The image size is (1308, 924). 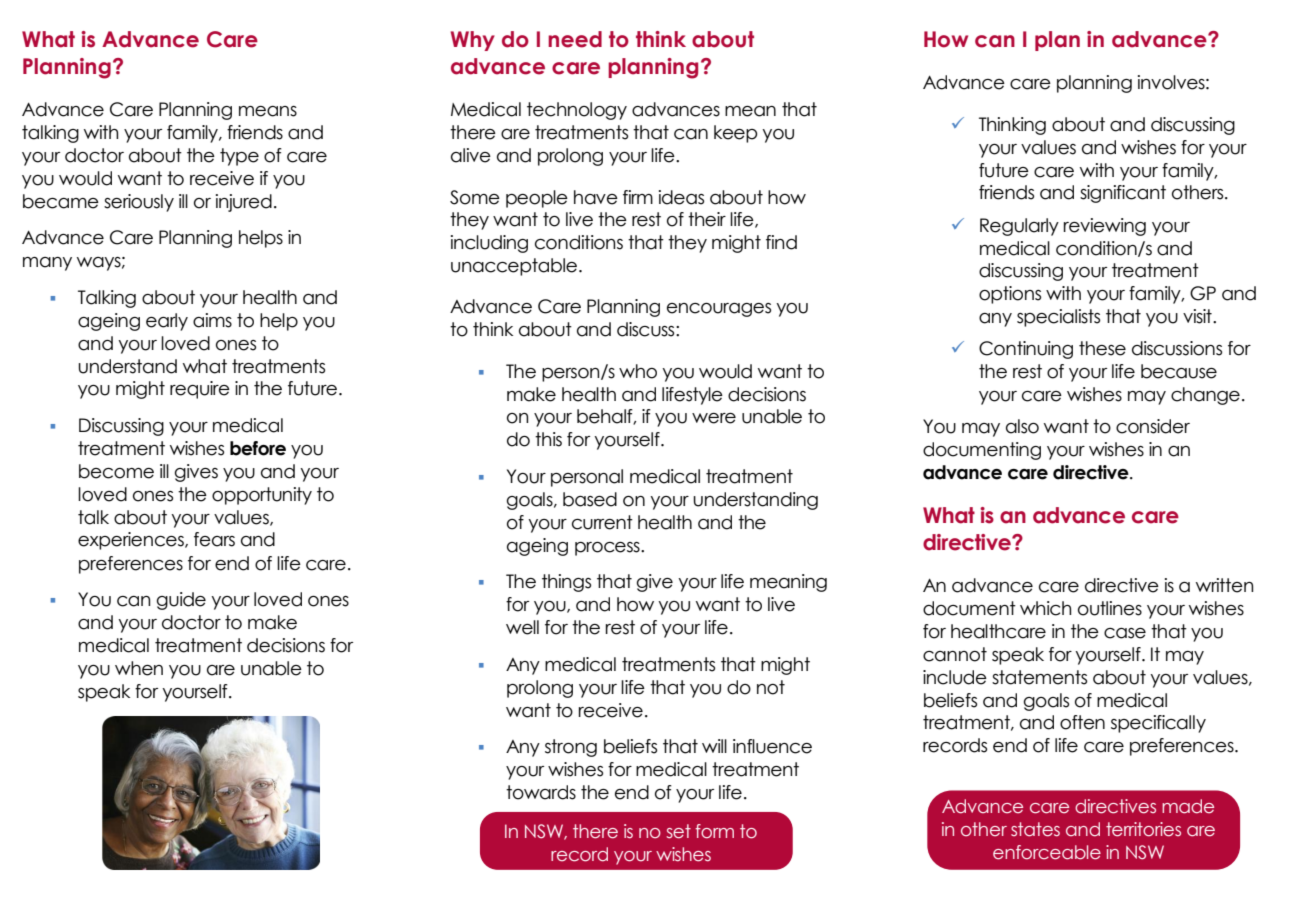 What do you see at coordinates (1035, 829) in the screenshot?
I see `states` at bounding box center [1035, 829].
